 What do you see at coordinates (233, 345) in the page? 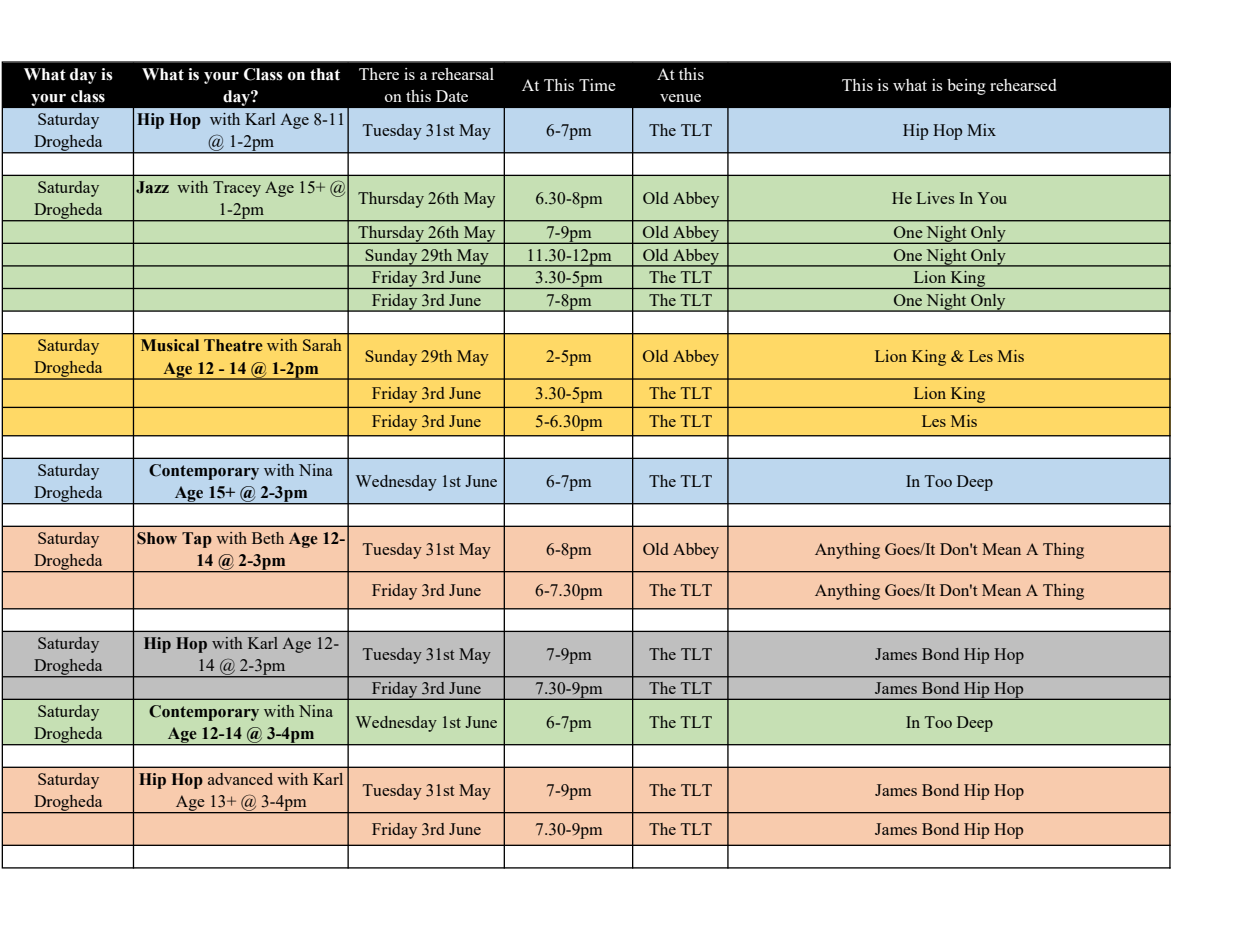
I see `Theatre` at bounding box center [233, 345].
